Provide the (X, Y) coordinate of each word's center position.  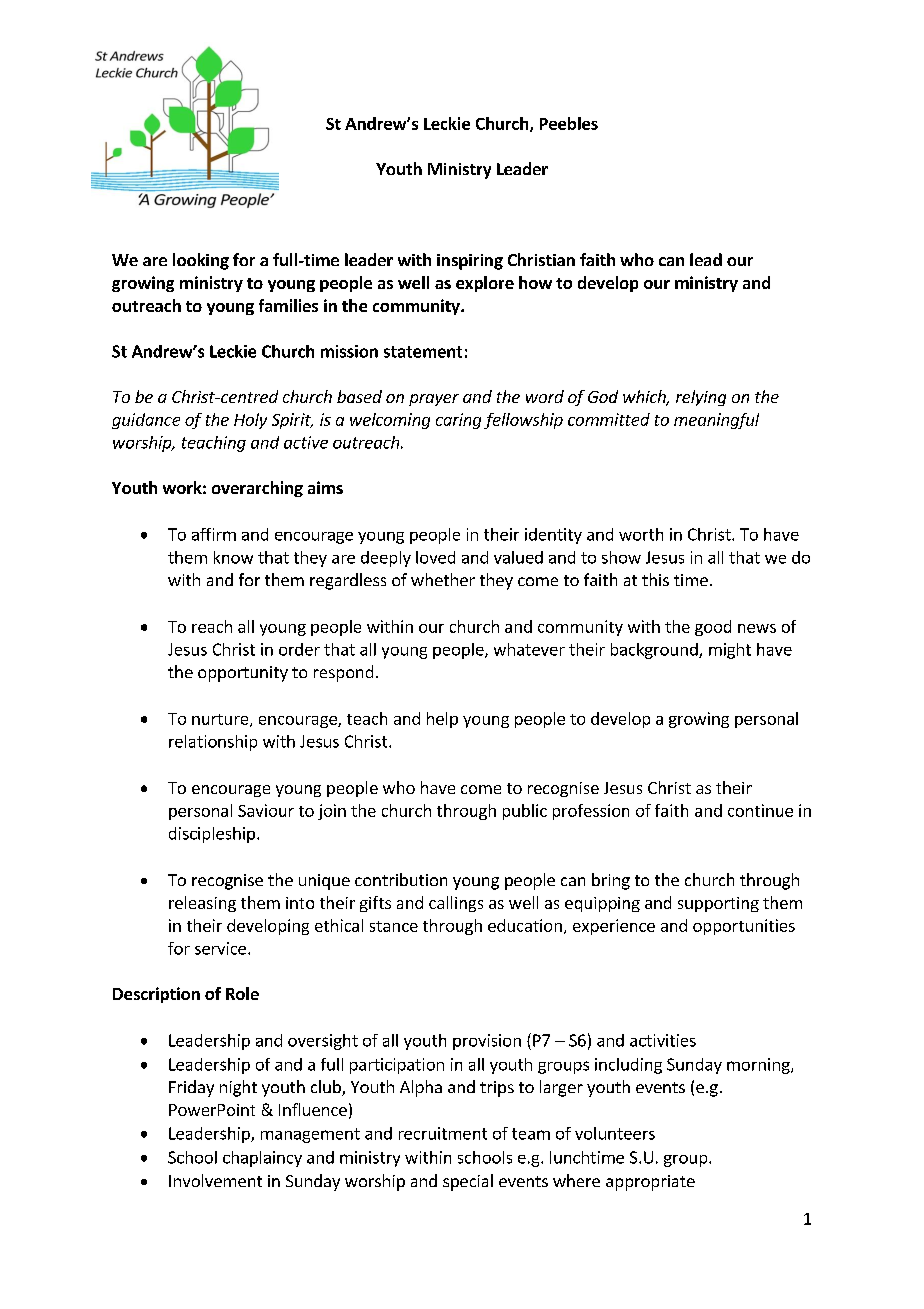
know (233, 557)
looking (201, 261)
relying (701, 398)
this (655, 579)
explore (485, 284)
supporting (718, 904)
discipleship (212, 835)
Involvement (215, 1180)
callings (456, 904)
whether (443, 579)
